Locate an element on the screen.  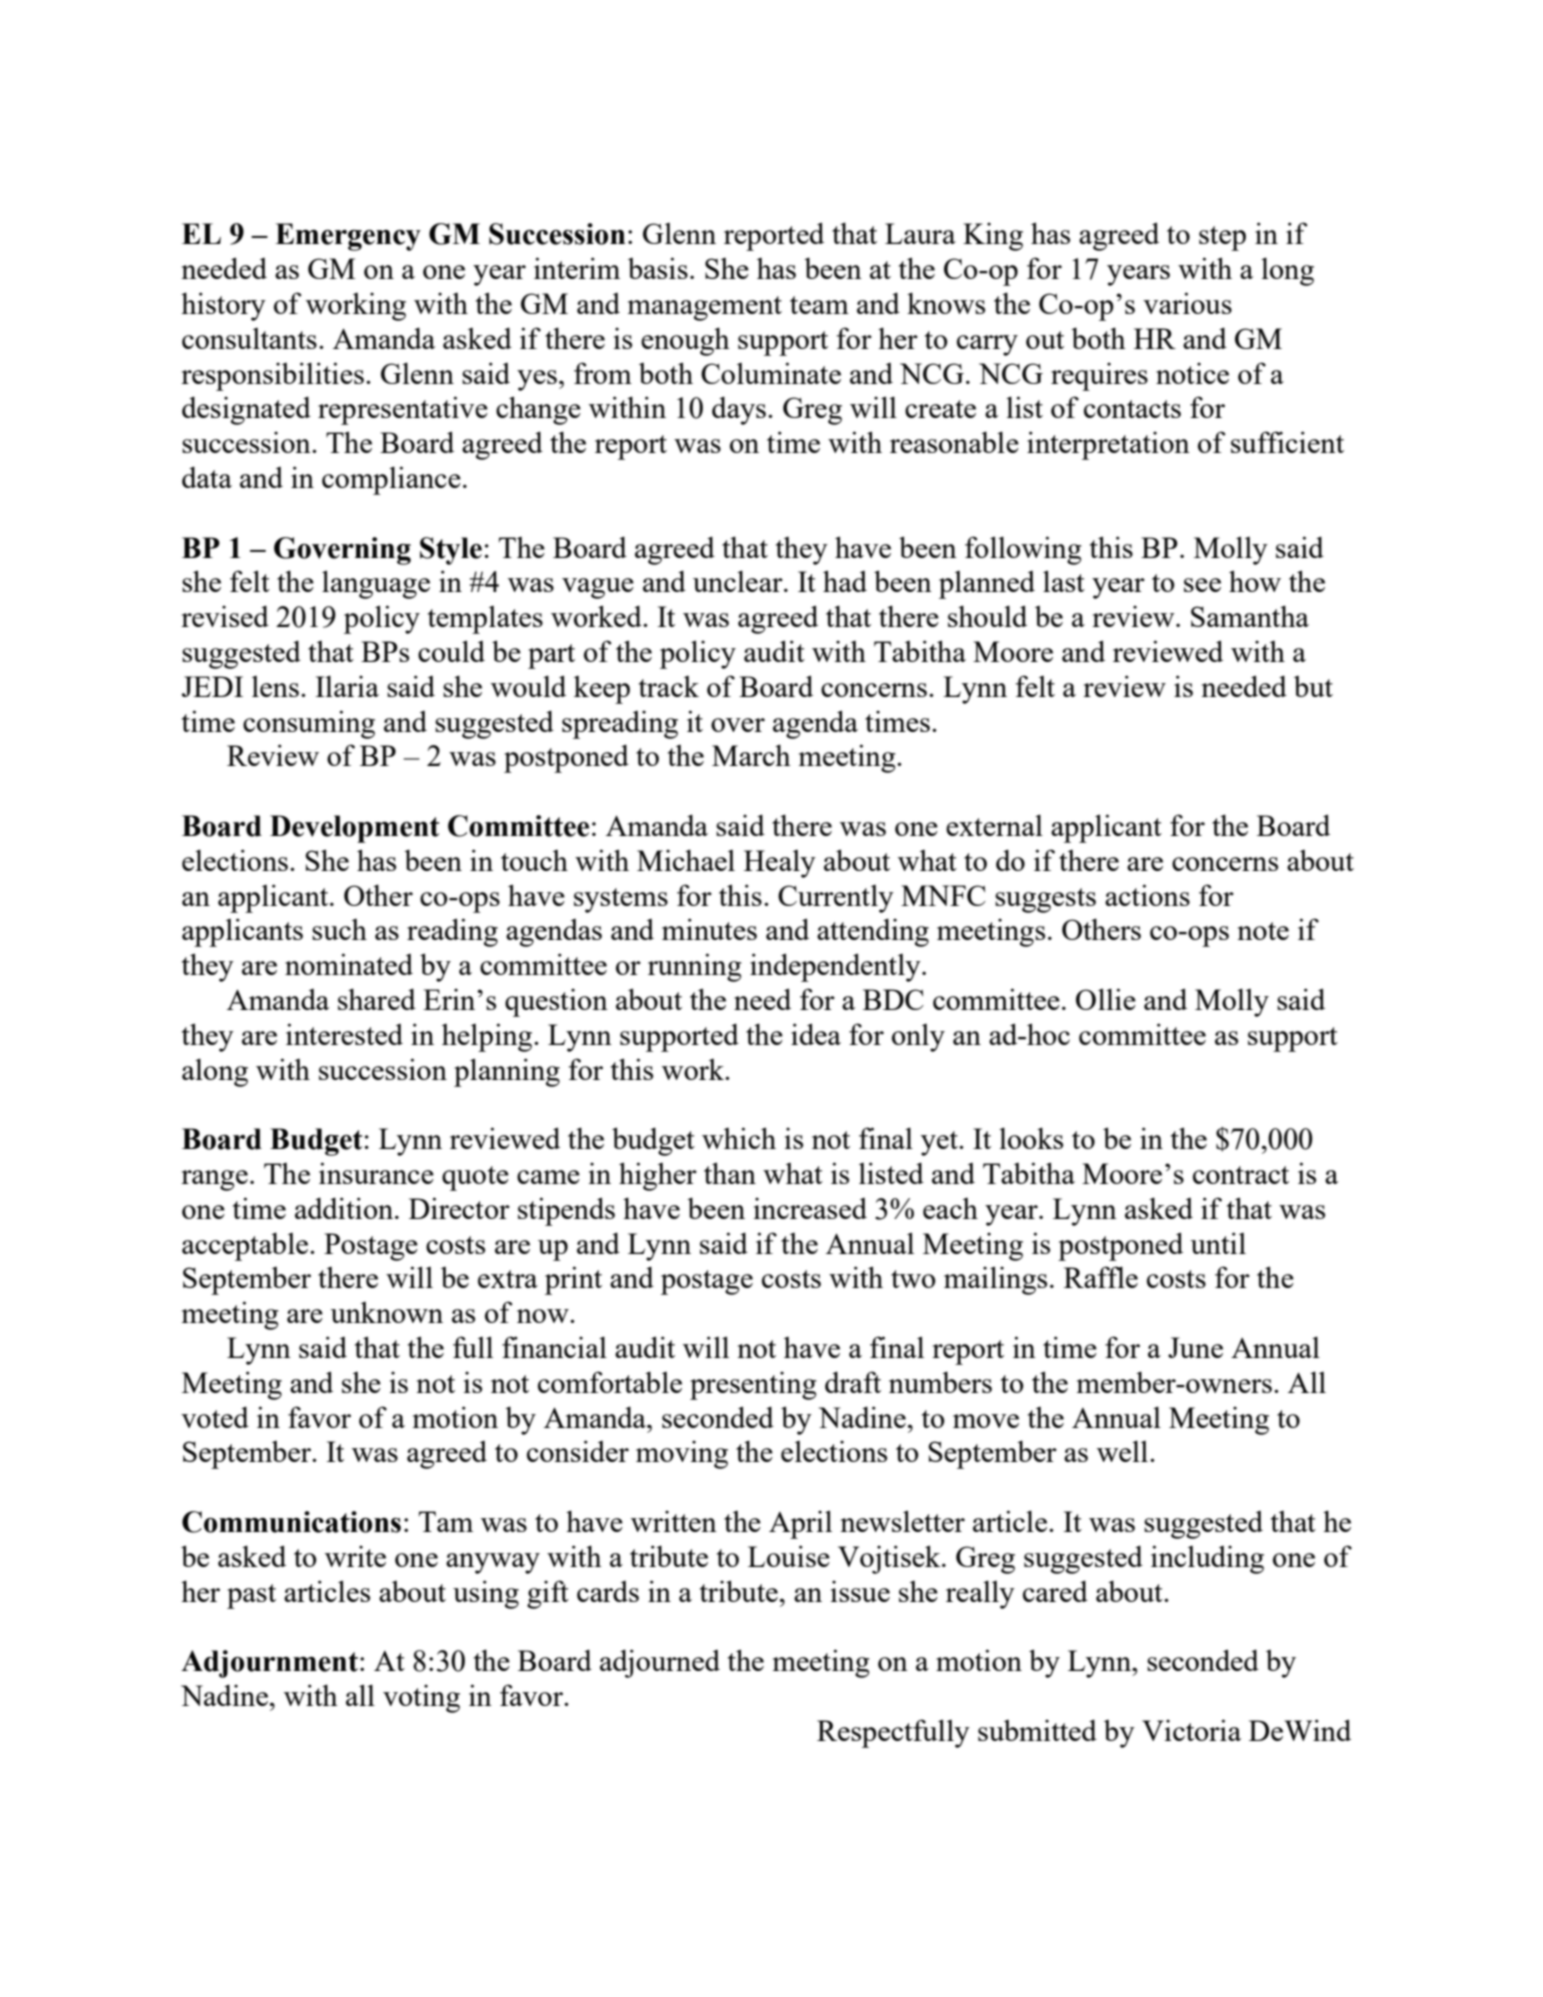
running is located at coordinates (695, 967).
